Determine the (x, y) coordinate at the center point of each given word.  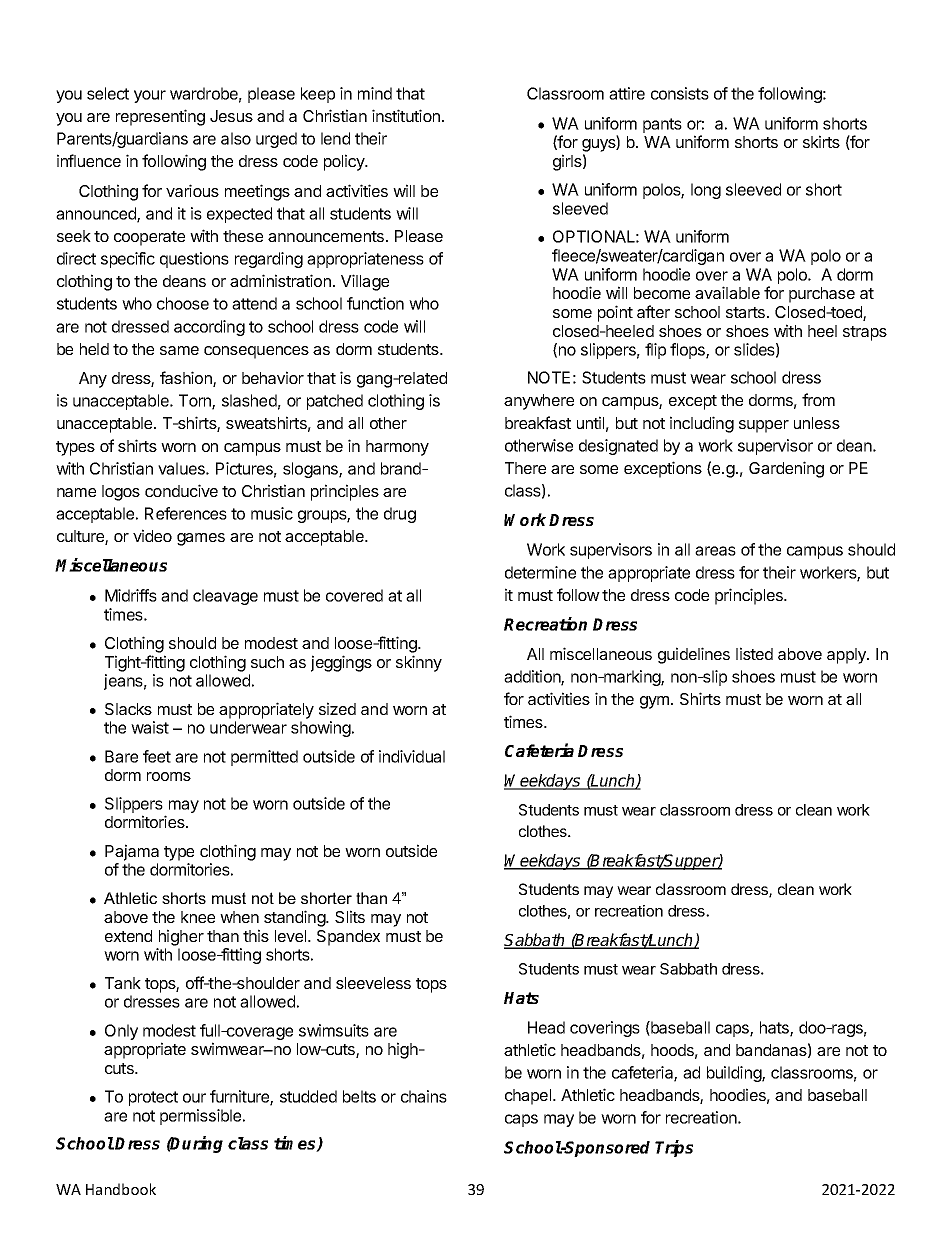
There (525, 468)
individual (412, 756)
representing (160, 117)
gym (654, 702)
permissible (202, 1117)
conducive (181, 490)
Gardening (786, 469)
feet (157, 756)
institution (406, 115)
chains (424, 1096)
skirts (821, 141)
